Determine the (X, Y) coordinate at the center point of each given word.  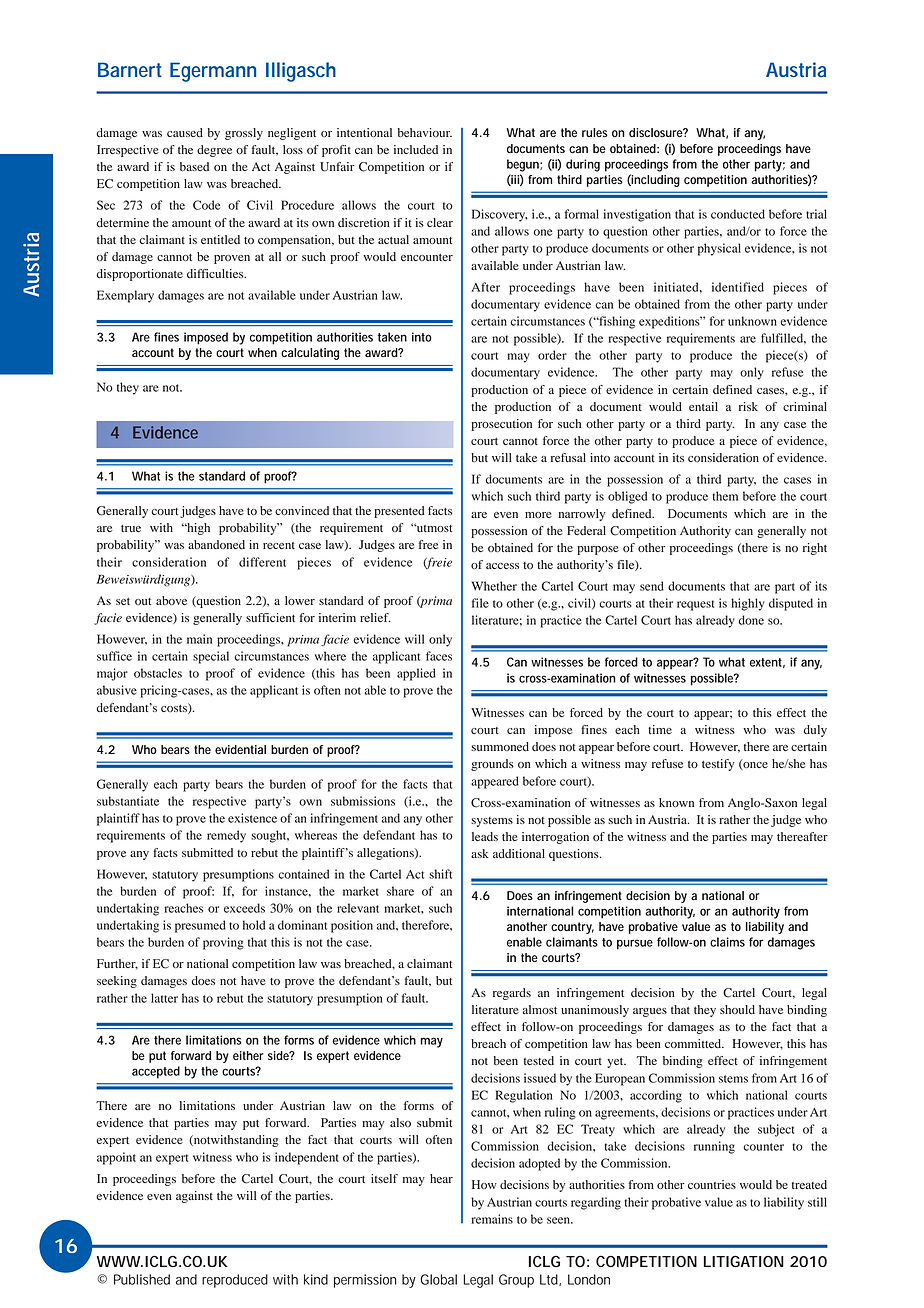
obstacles (158, 673)
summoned (500, 746)
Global (438, 1279)
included (416, 149)
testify (718, 765)
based (194, 166)
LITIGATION (744, 1261)
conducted (738, 214)
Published (142, 1279)
